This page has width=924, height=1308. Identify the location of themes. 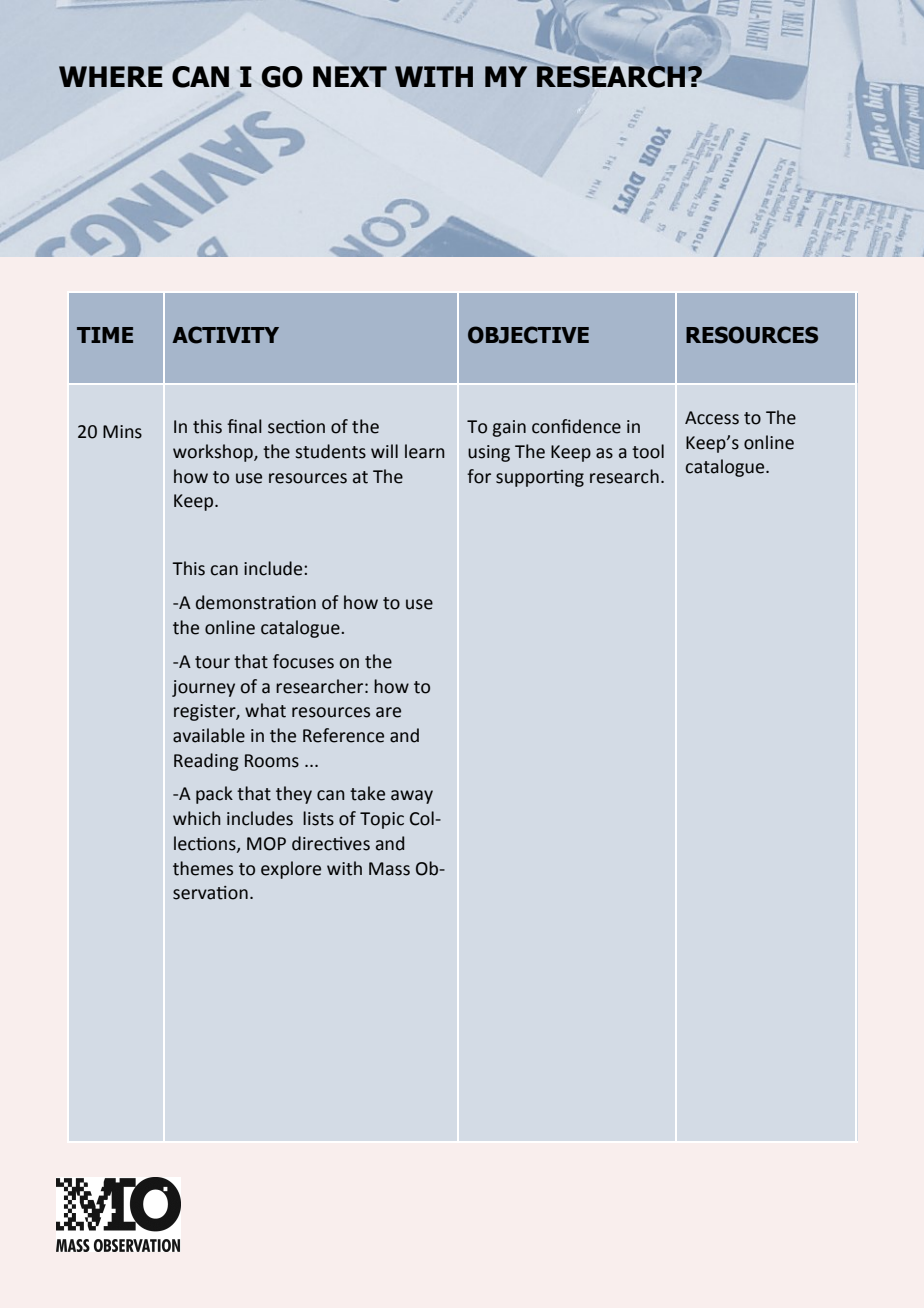
(203, 868).
